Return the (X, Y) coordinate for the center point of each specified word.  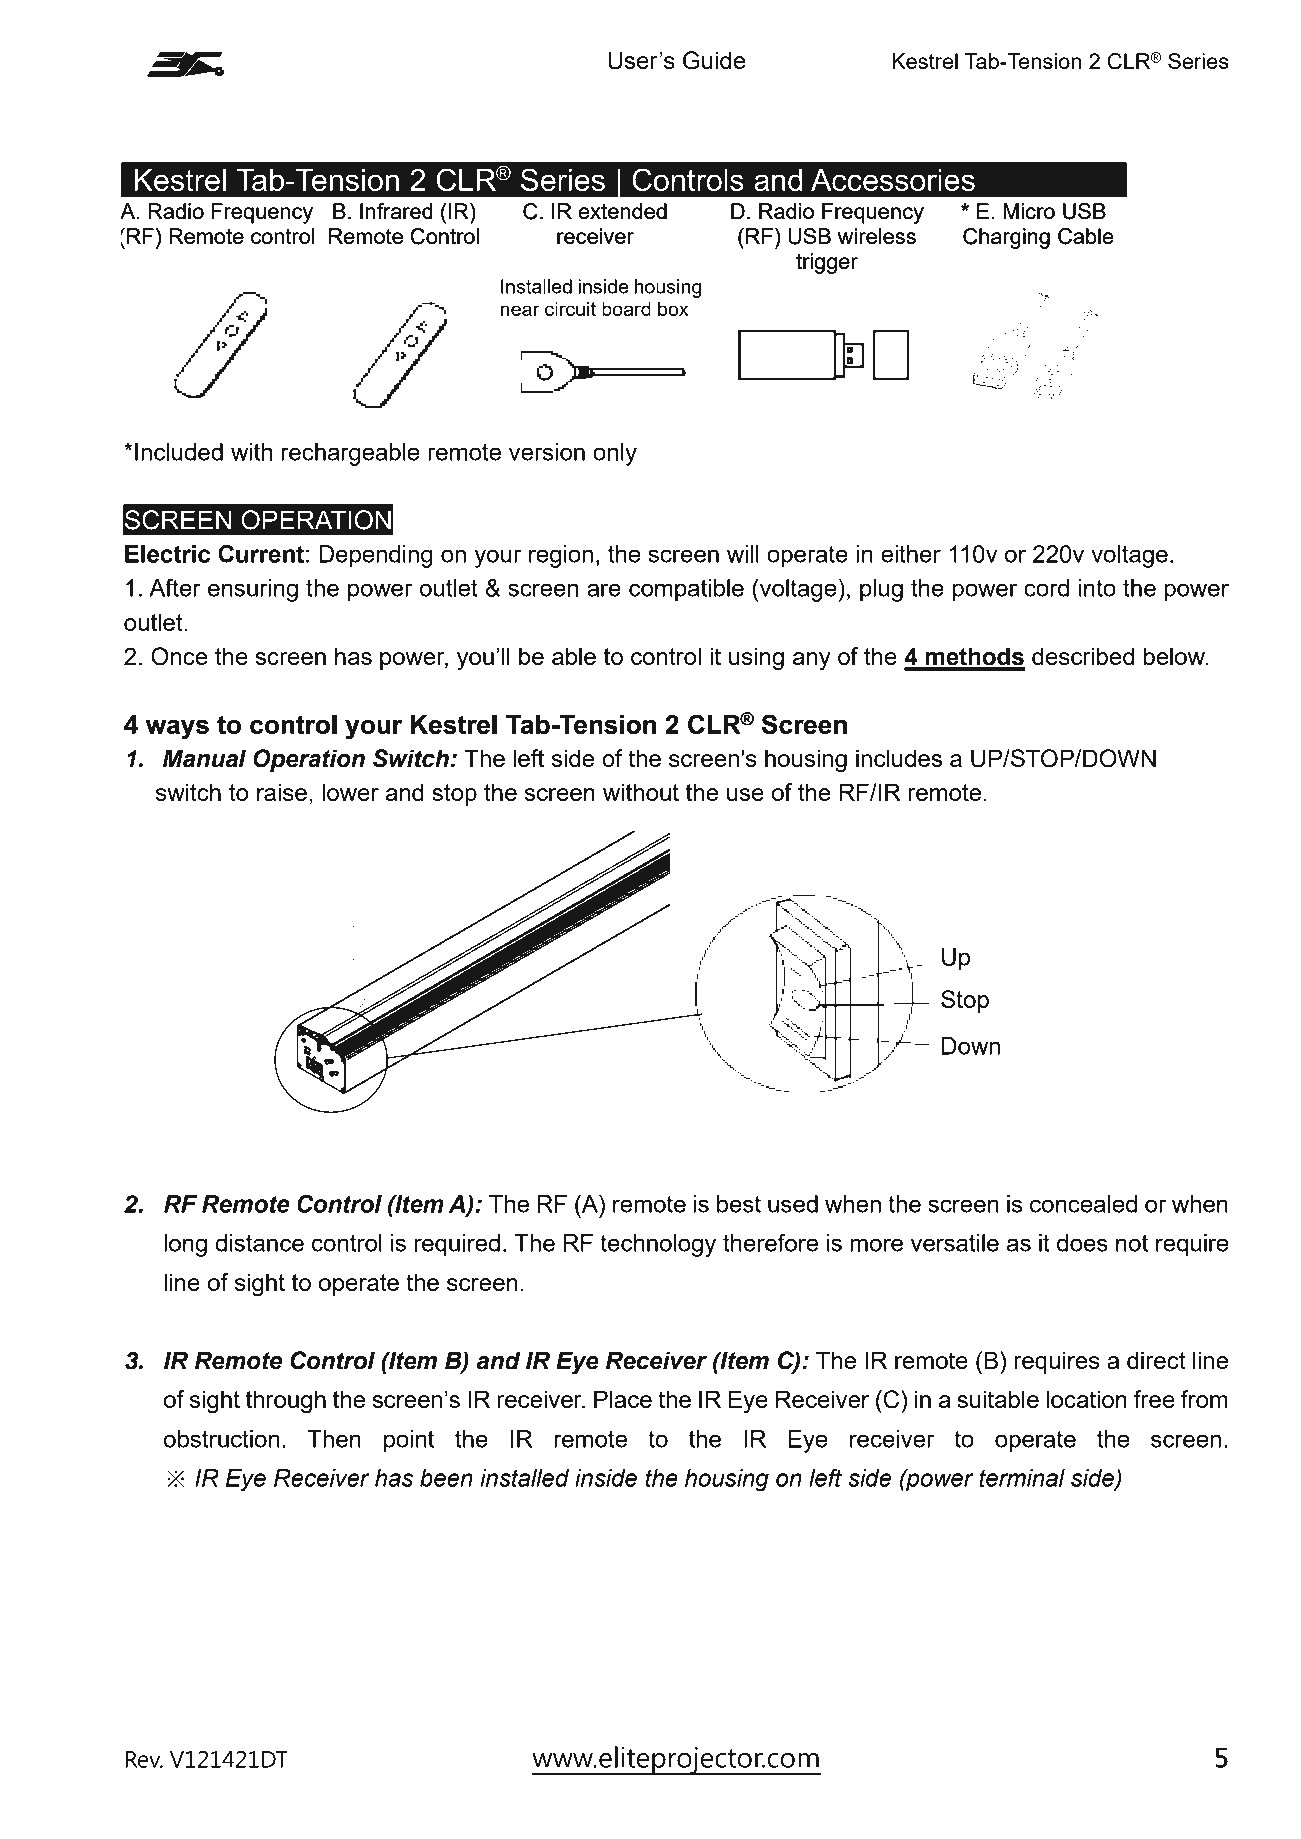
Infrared (396, 211)
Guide (714, 60)
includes (899, 758)
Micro (1029, 211)
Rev (144, 1759)
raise (282, 792)
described (1083, 656)
